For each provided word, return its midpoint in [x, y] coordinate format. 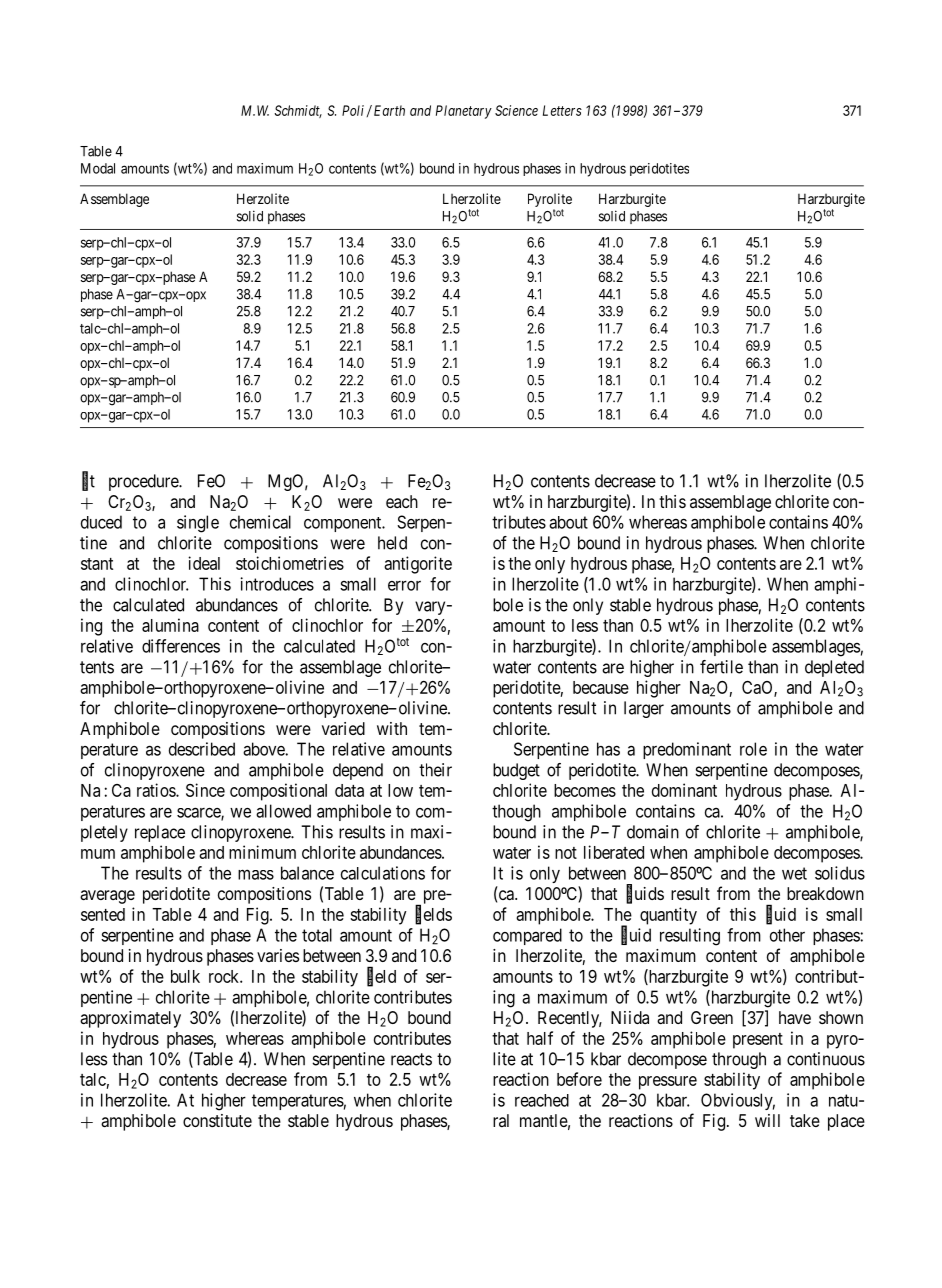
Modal [98, 168]
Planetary [464, 112]
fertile [721, 667]
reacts [411, 1059]
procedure [144, 482]
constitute [217, 1120]
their [435, 770]
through [739, 1060]
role [753, 749]
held [392, 543]
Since [205, 790]
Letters [562, 110]
